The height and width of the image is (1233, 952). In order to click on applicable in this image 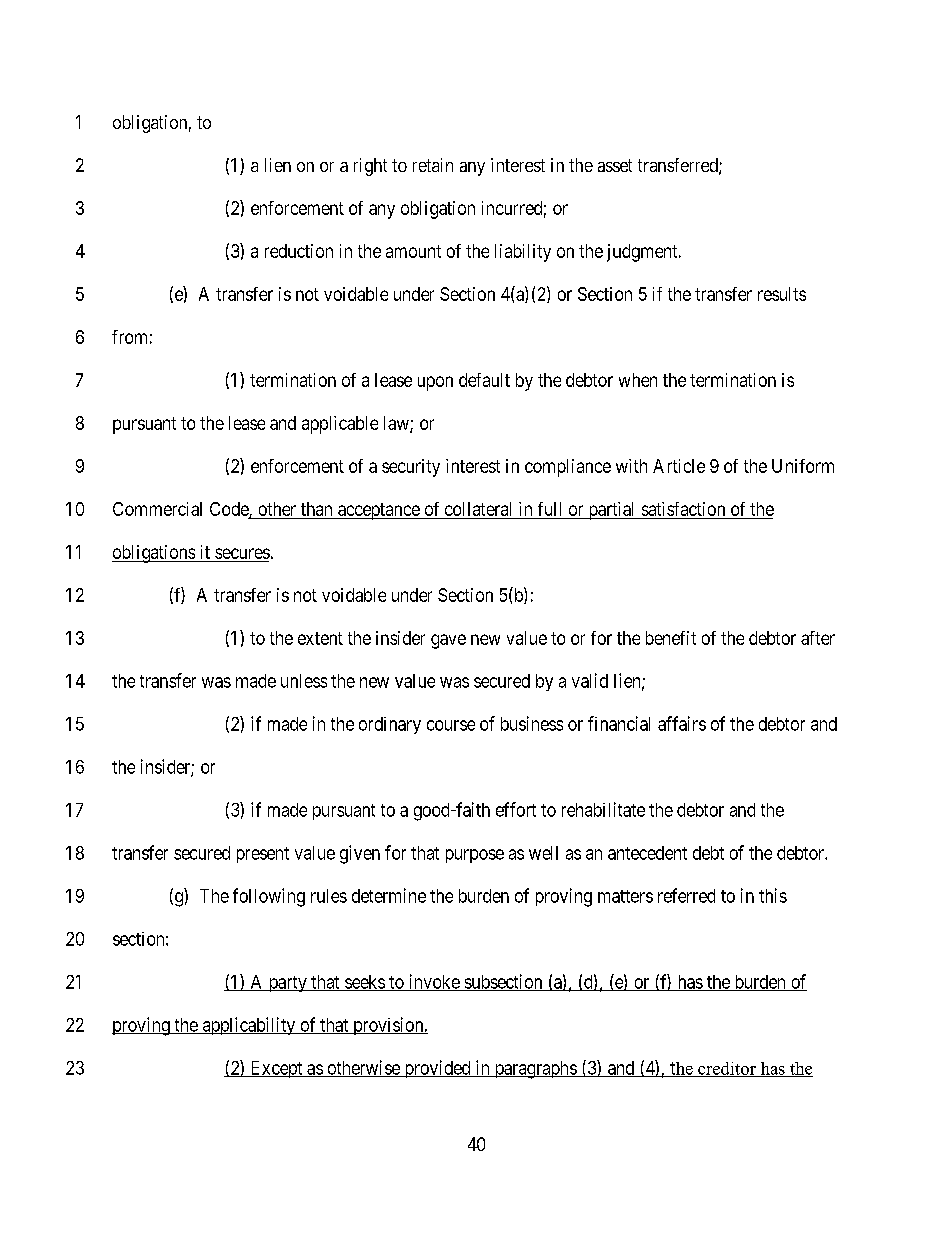, I will do `click(340, 425)`.
